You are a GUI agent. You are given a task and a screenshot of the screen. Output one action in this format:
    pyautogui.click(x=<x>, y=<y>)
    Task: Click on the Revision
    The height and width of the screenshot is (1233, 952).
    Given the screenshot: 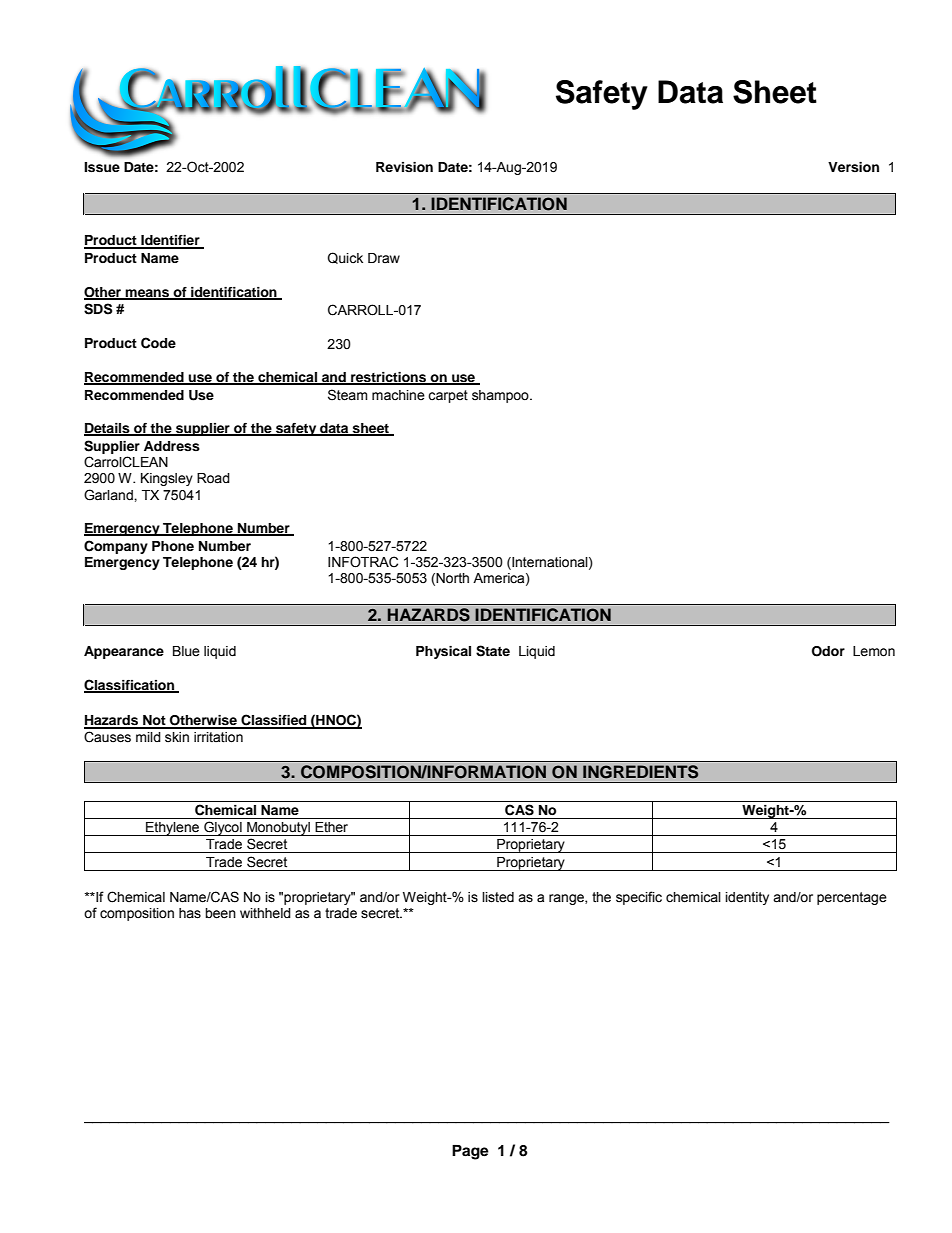 What is the action you would take?
    pyautogui.click(x=404, y=167)
